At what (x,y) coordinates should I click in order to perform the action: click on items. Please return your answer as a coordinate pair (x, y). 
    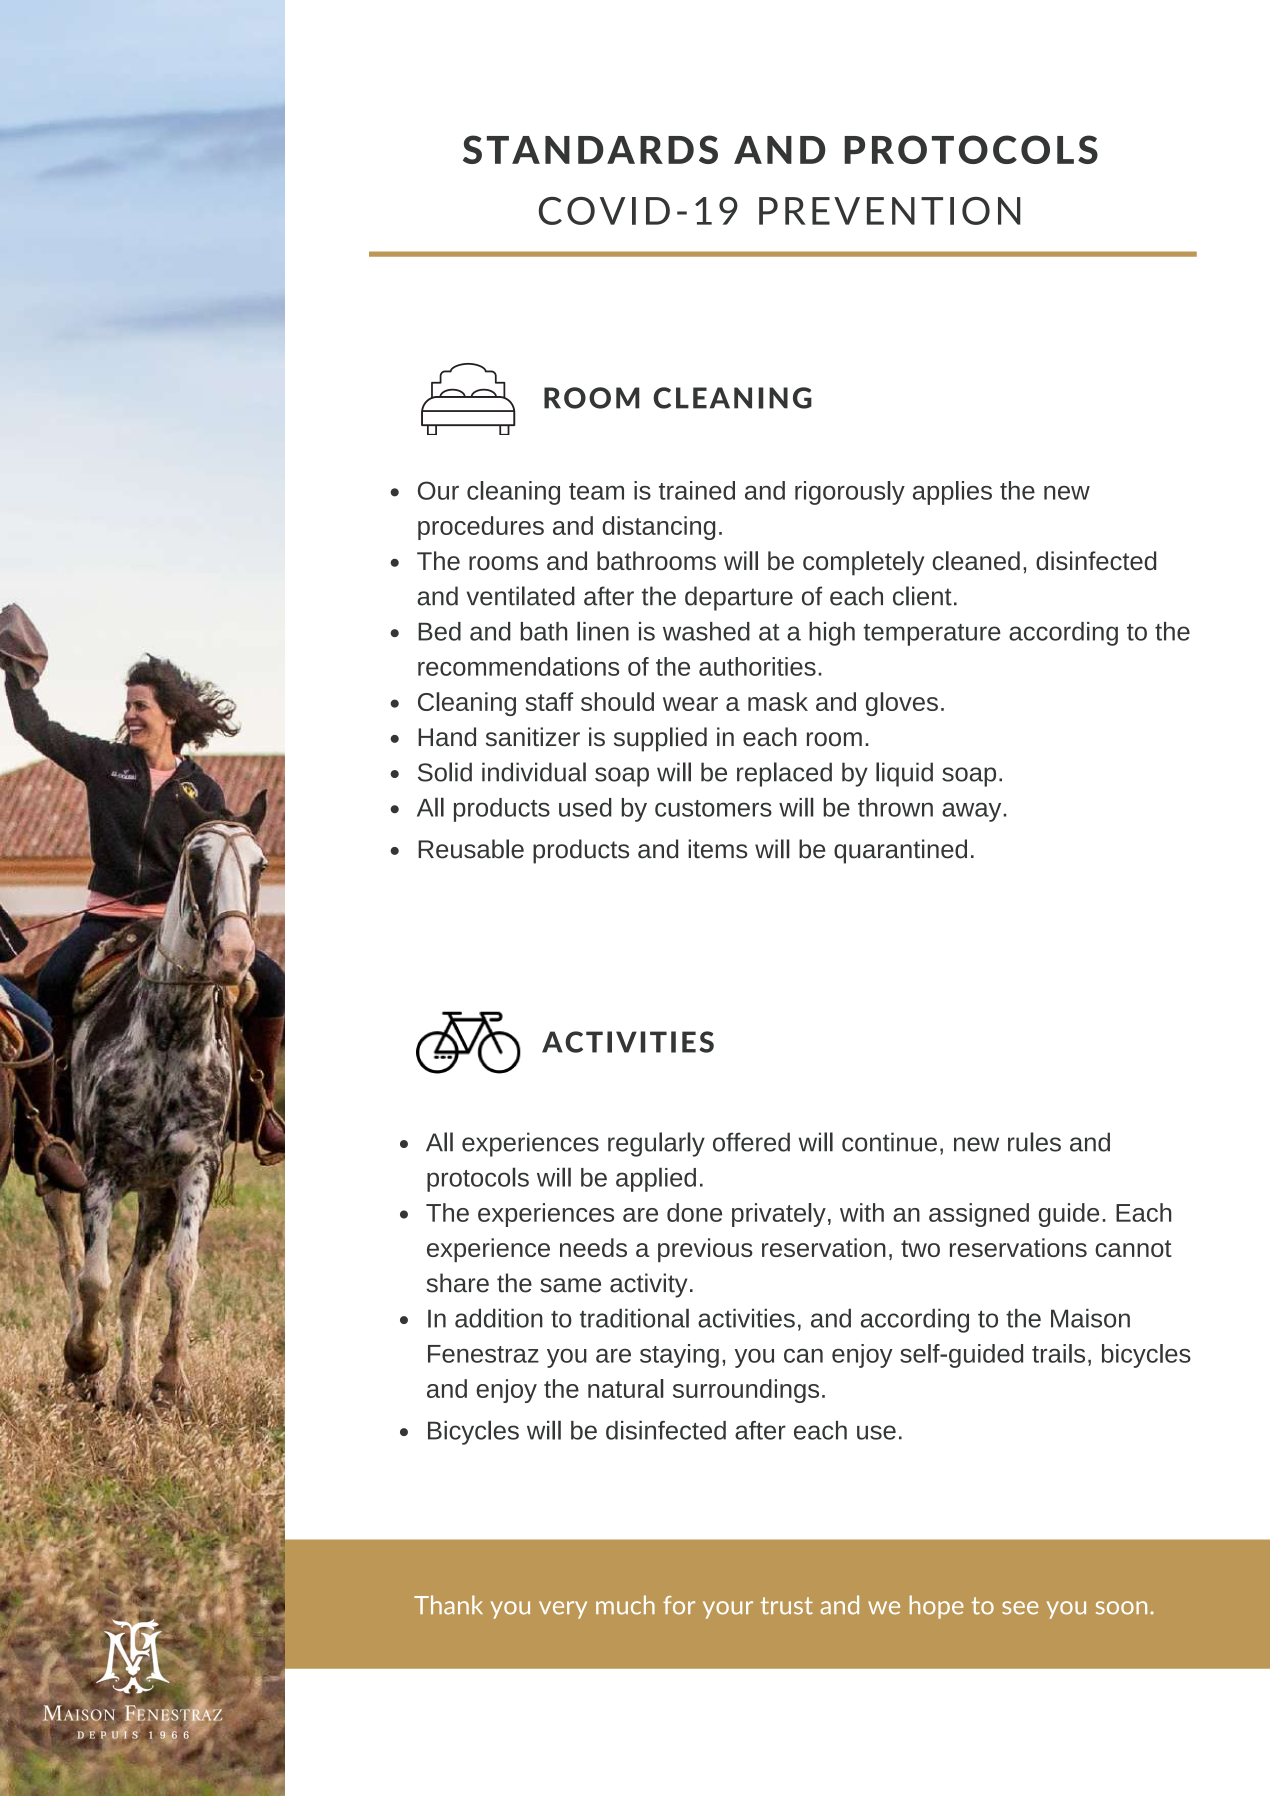
    Looking at the image, I should click on (718, 849).
